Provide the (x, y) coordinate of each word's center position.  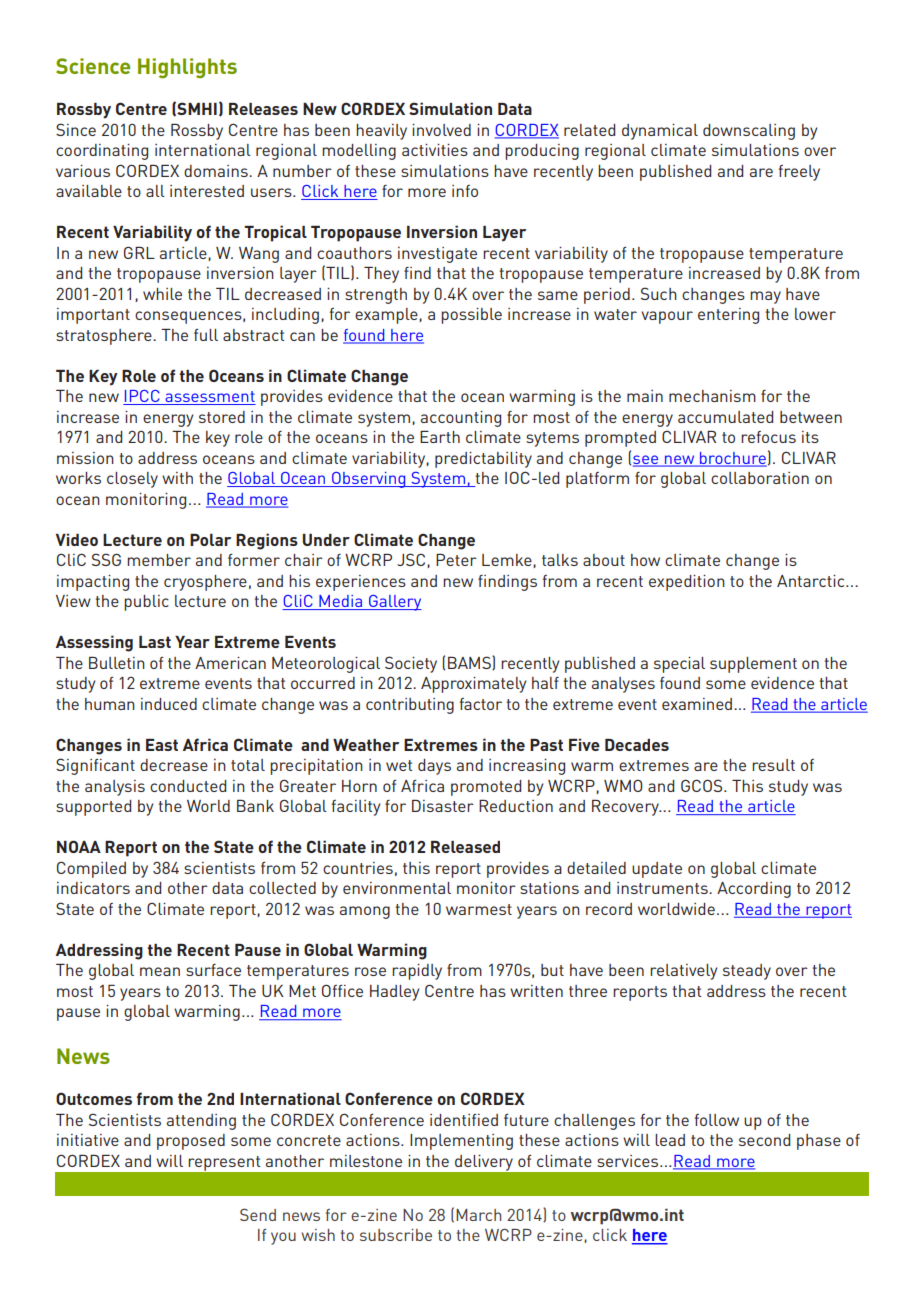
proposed (191, 1142)
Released (465, 847)
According (754, 890)
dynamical (660, 132)
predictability (483, 460)
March (478, 1215)
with (177, 478)
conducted (188, 786)
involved (441, 130)
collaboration (760, 478)
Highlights (187, 68)
